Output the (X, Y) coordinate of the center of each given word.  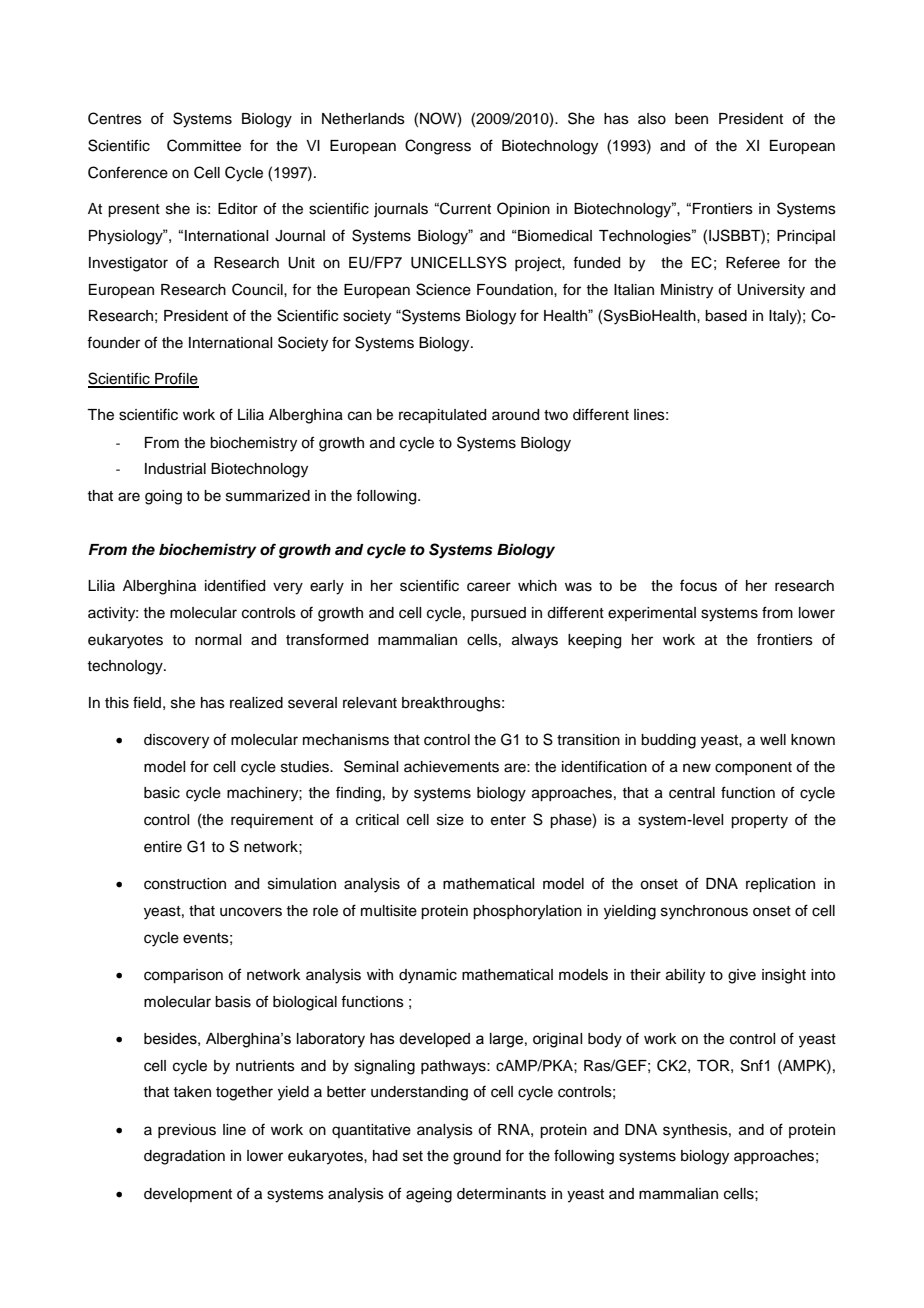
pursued (498, 614)
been (691, 119)
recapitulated (442, 416)
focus (698, 585)
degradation (184, 1157)
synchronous (704, 912)
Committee (204, 145)
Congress (438, 147)
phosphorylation (527, 912)
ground (477, 1157)
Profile (176, 379)
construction (185, 884)
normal (218, 640)
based (726, 316)
